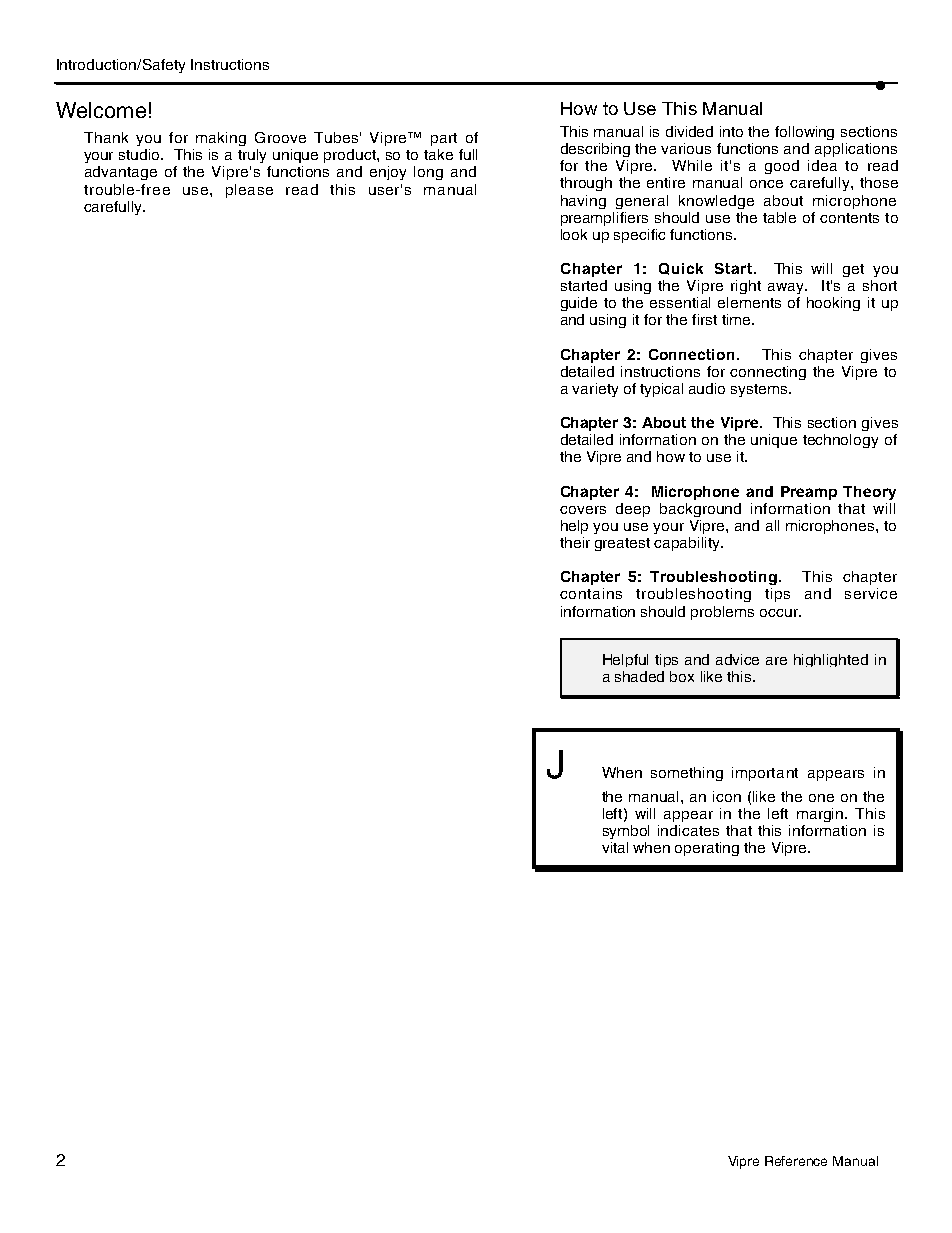 The width and height of the page is (952, 1233). I want to click on making, so click(221, 139).
